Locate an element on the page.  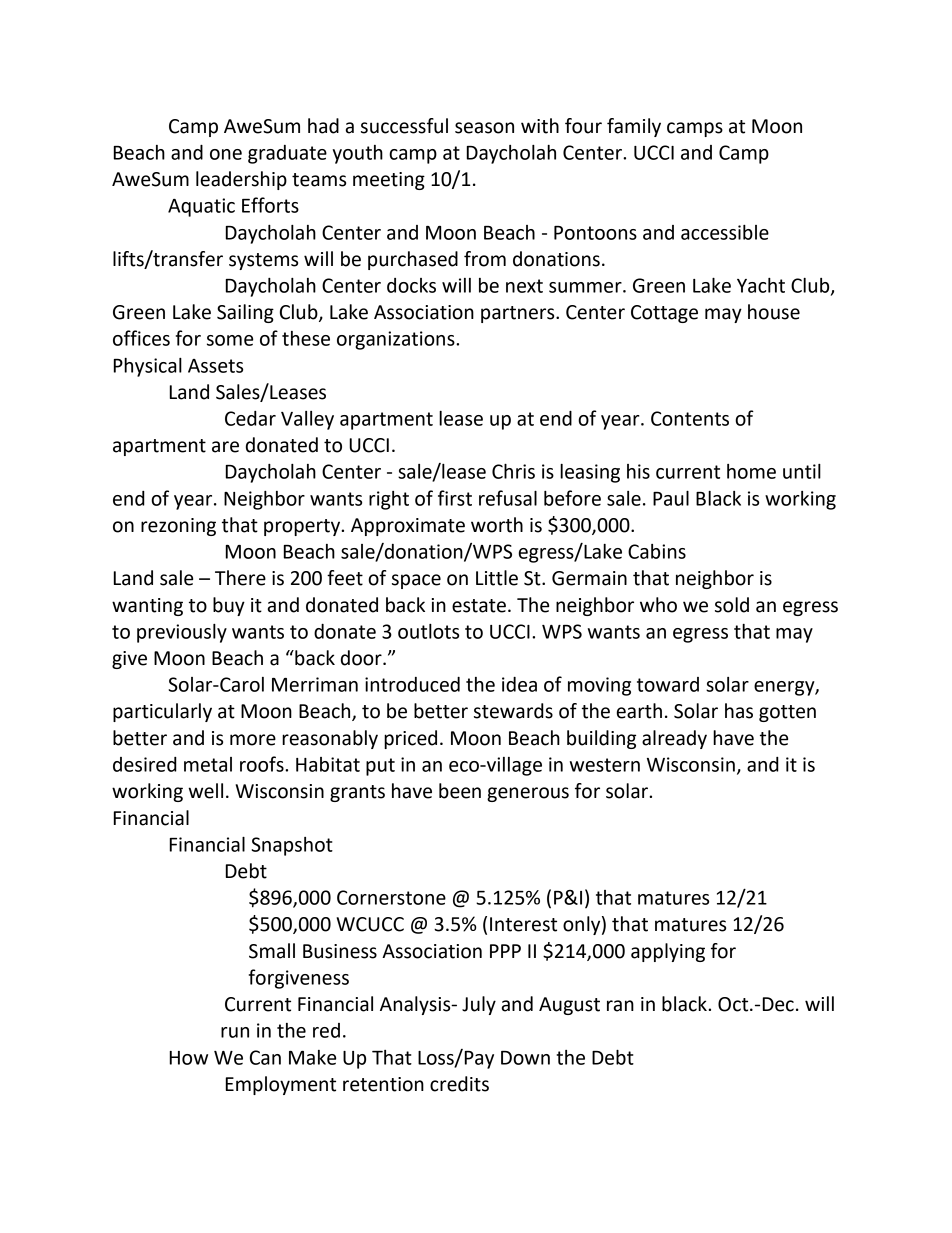
family is located at coordinates (634, 127).
